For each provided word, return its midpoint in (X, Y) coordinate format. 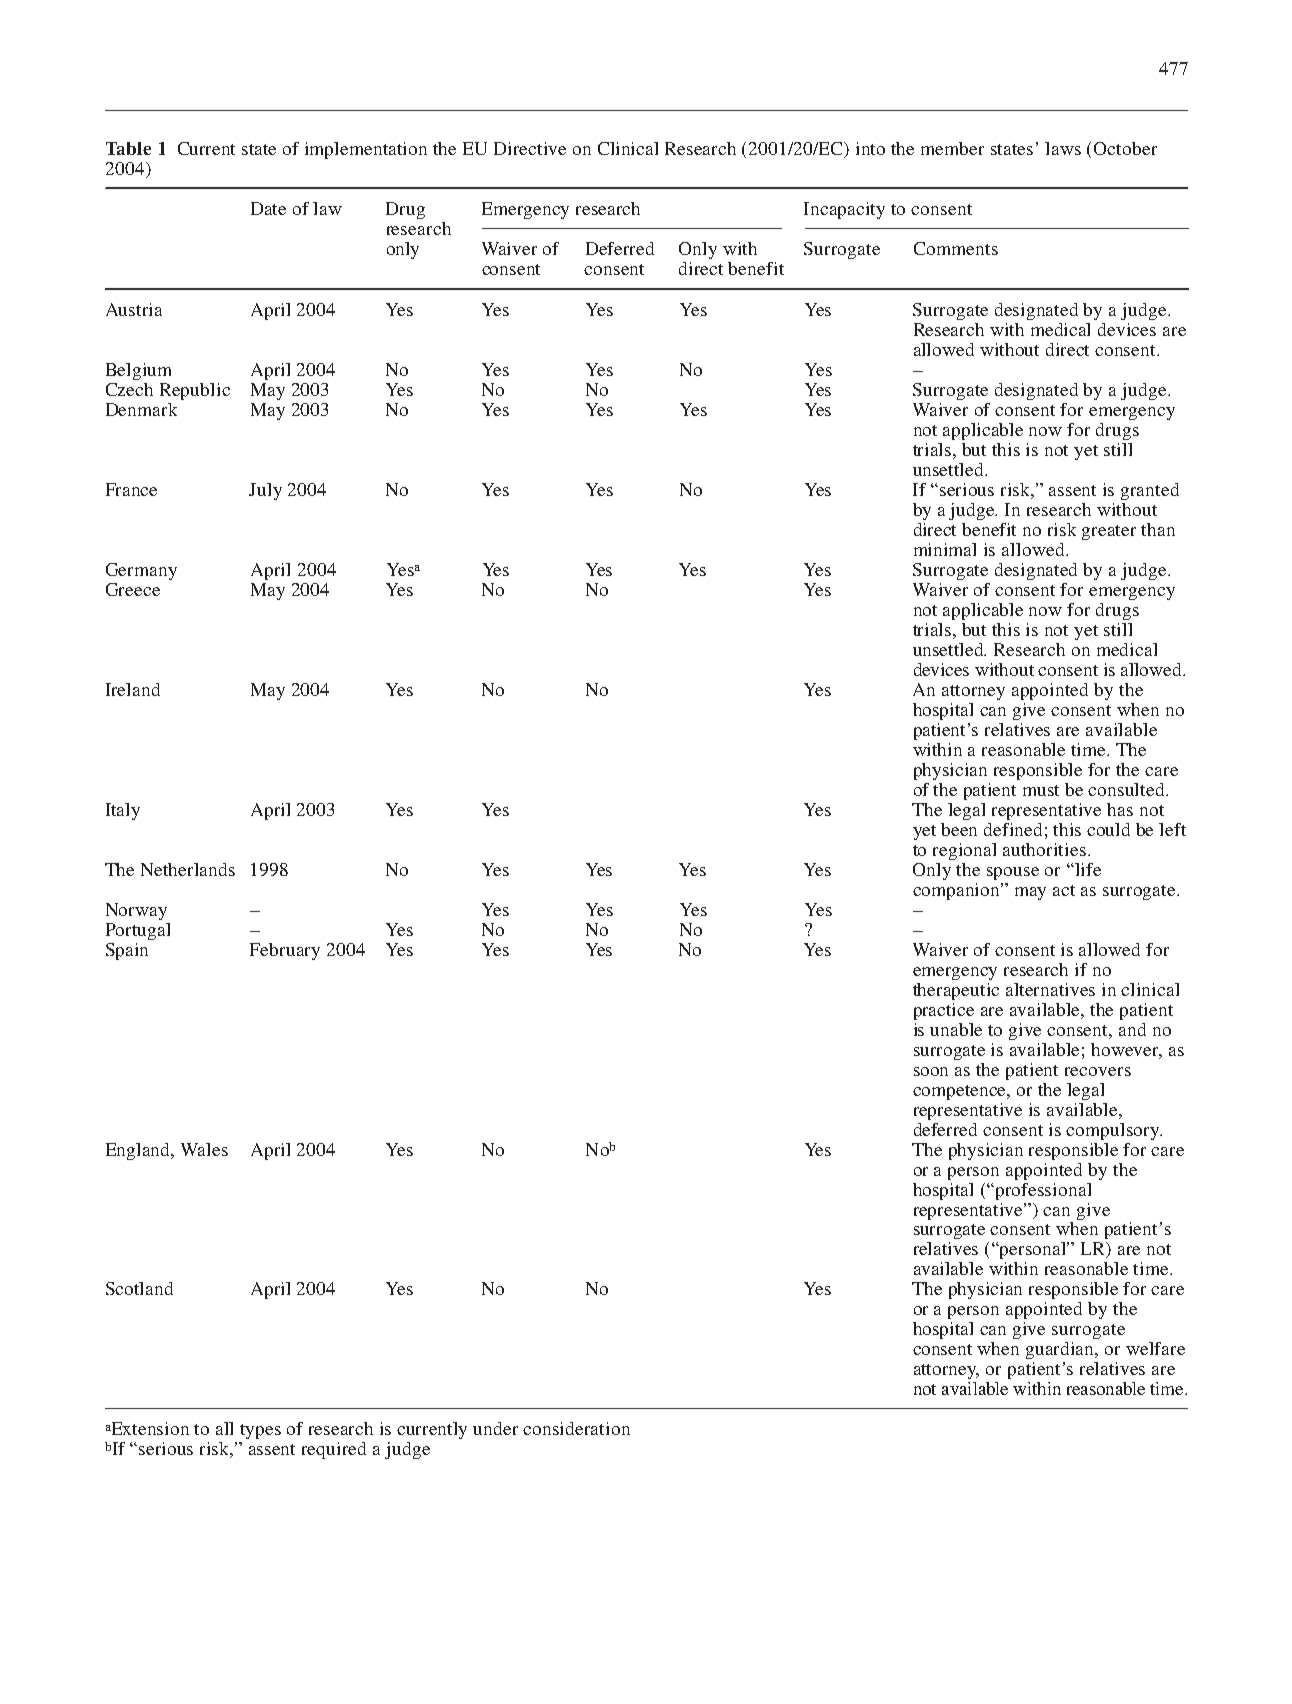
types (260, 1431)
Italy (123, 811)
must (1041, 790)
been (959, 829)
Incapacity (844, 210)
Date (268, 208)
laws (1063, 148)
